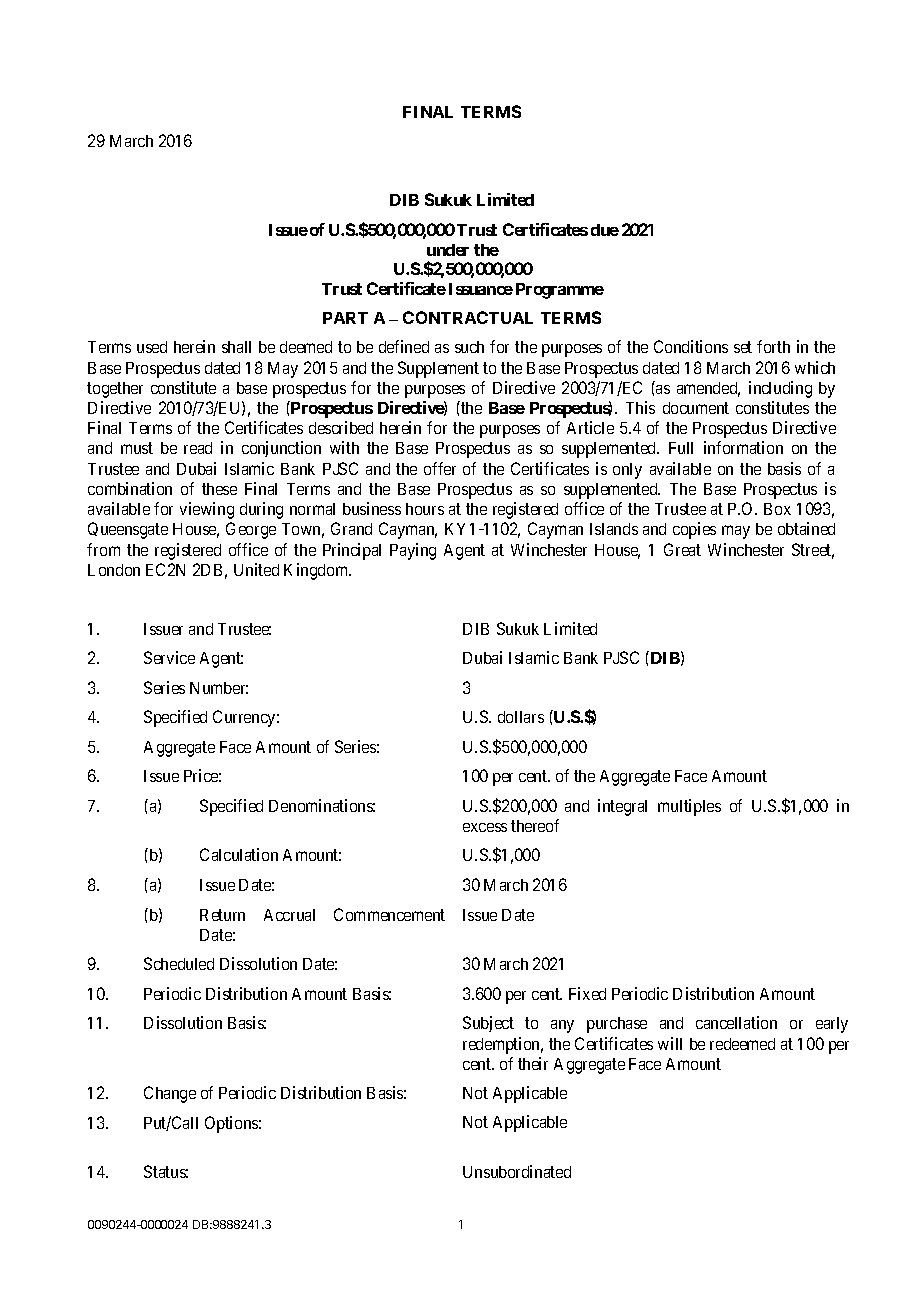 The image size is (924, 1308). Describe the element at coordinates (207, 510) in the document. I see `viewing` at that location.
